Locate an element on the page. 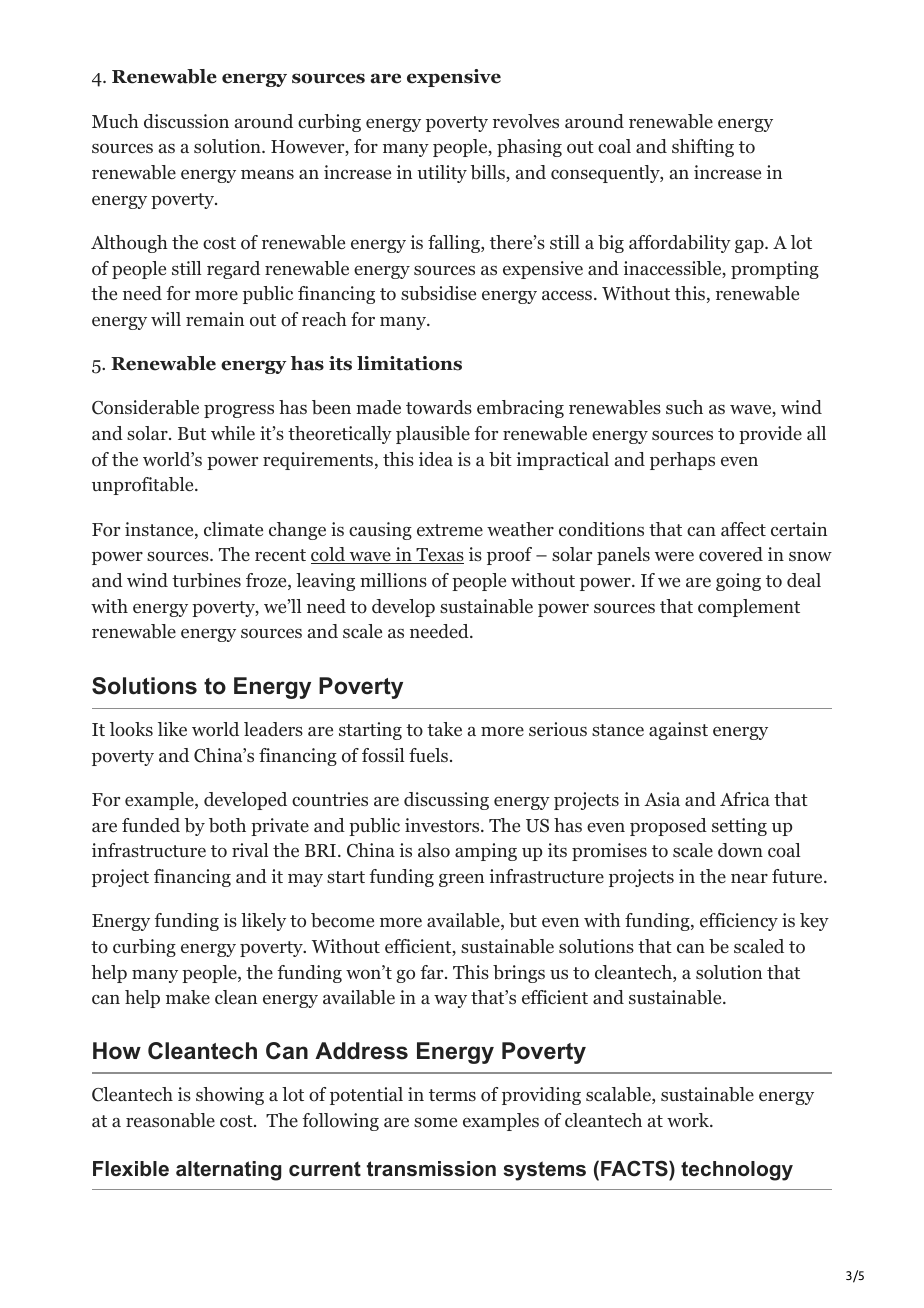 The width and height of the document is (924, 1308). bills is located at coordinates (488, 173).
